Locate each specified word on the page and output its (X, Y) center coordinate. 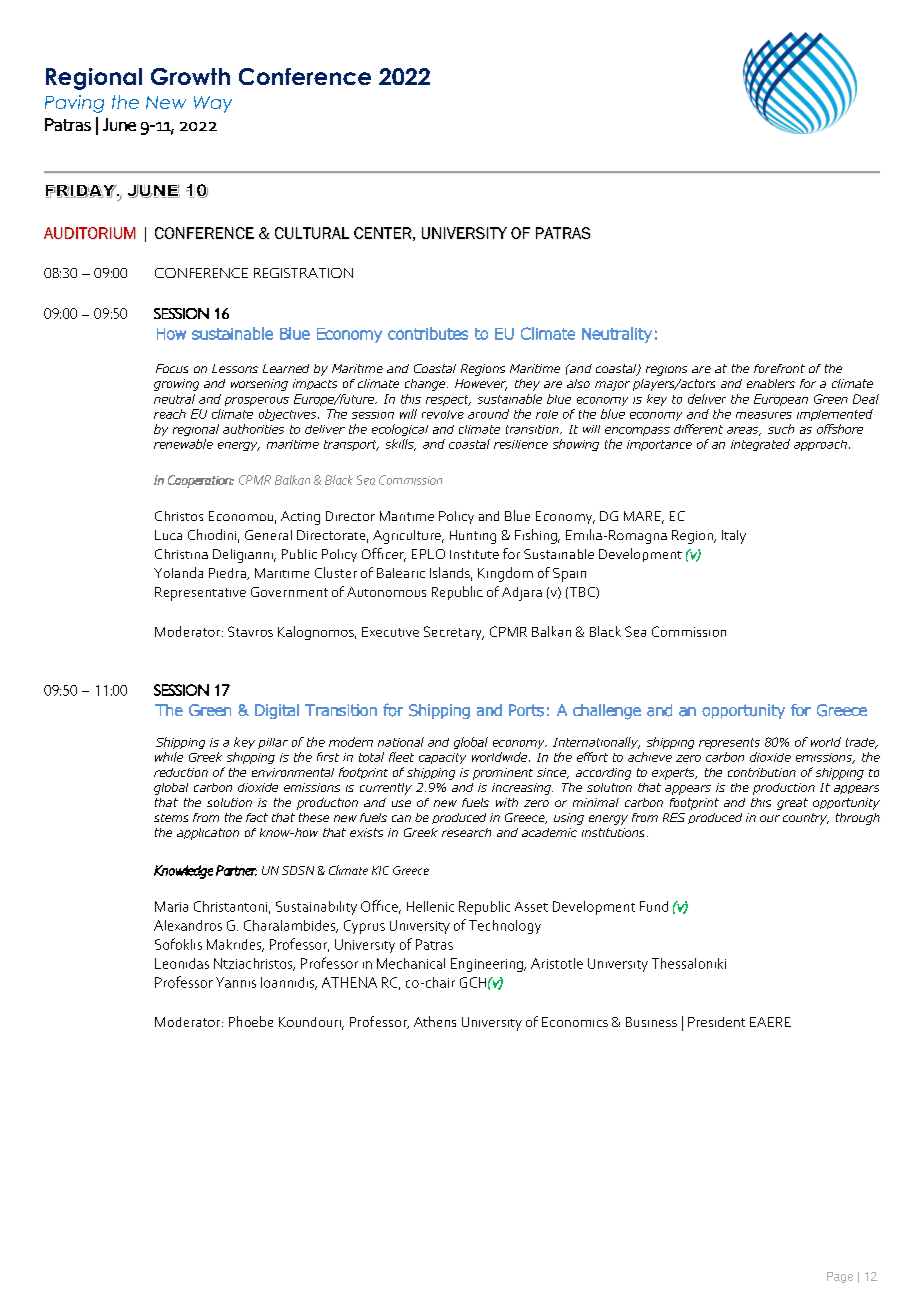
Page (840, 1277)
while (169, 757)
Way (213, 104)
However (481, 385)
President (716, 1022)
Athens (435, 1021)
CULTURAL (312, 233)
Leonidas (182, 963)
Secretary (454, 633)
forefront (779, 368)
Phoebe (251, 1021)
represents (729, 743)
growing (176, 385)
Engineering (488, 965)
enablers (771, 383)
